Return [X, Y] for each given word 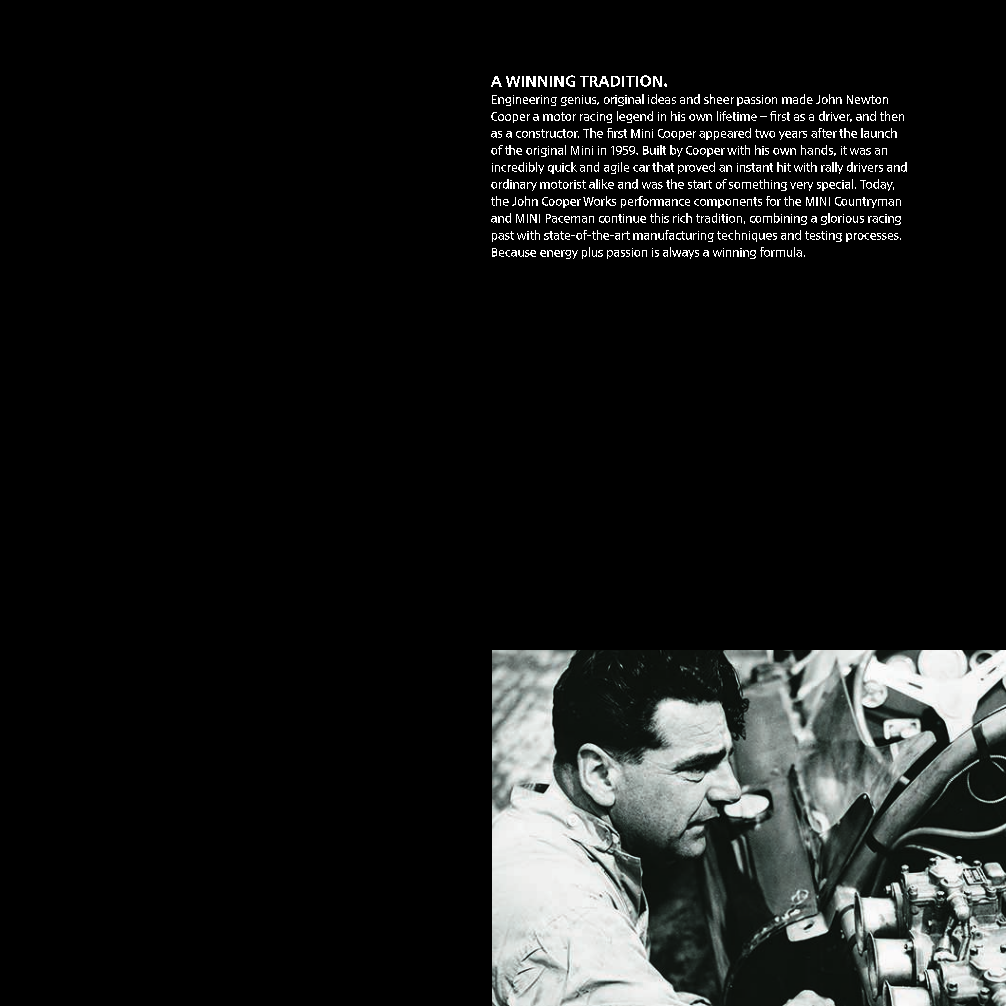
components [728, 202]
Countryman [868, 202]
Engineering [524, 100]
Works [599, 201]
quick [562, 168]
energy [559, 254]
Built [654, 150]
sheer [719, 99]
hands [818, 150]
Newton [867, 99]
